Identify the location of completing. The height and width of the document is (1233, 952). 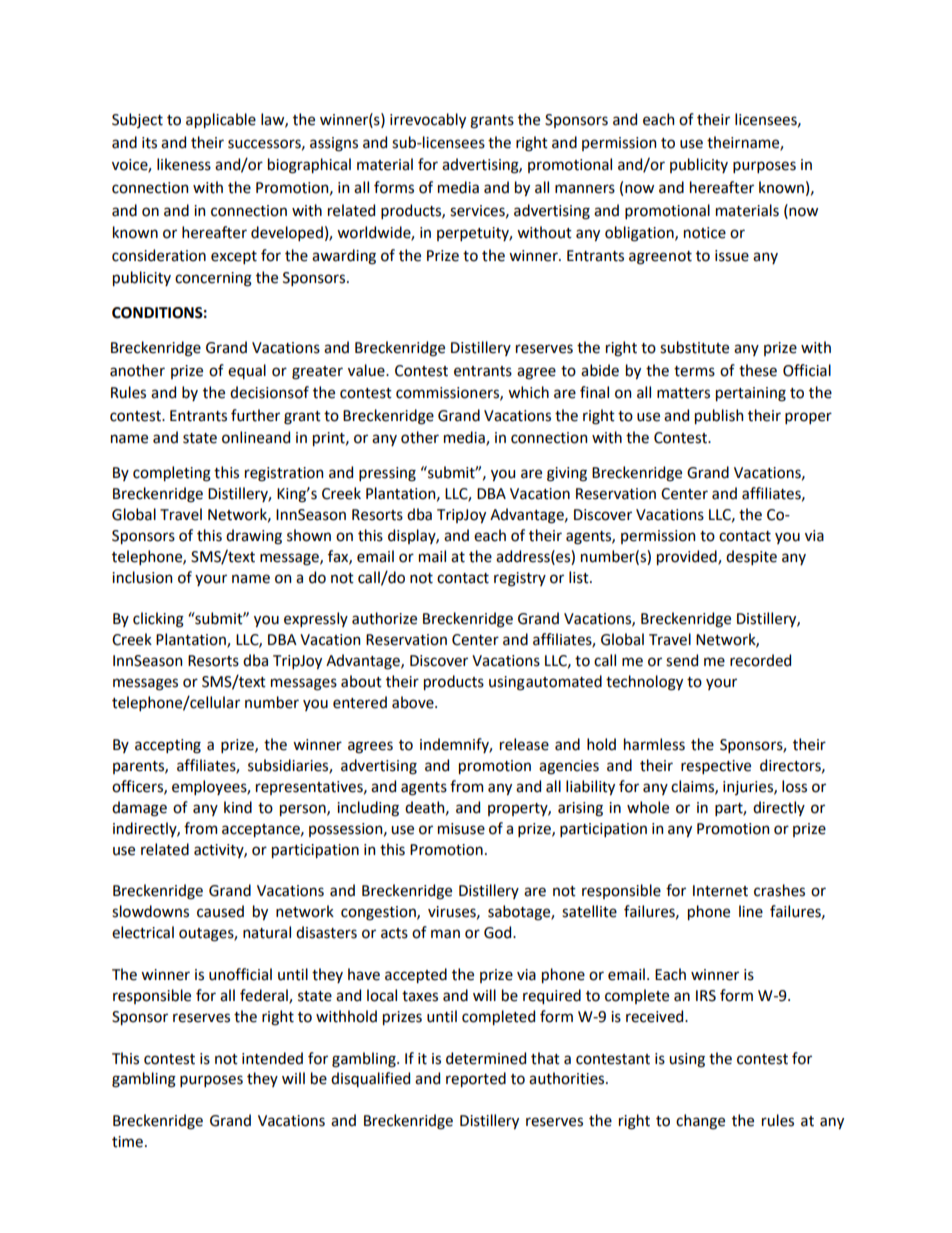
(172, 474).
